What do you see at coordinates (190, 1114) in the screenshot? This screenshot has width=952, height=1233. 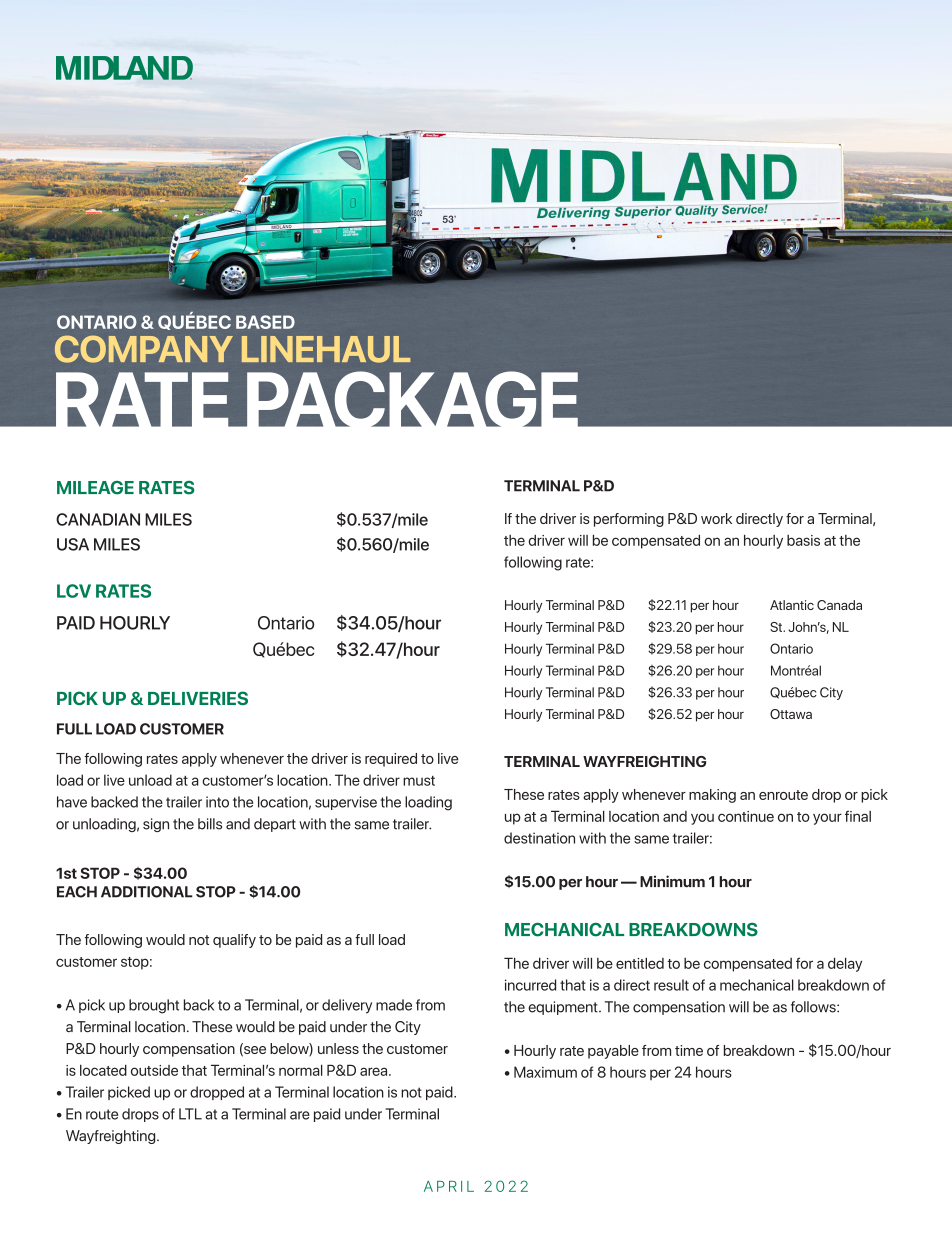 I see `LTL` at bounding box center [190, 1114].
